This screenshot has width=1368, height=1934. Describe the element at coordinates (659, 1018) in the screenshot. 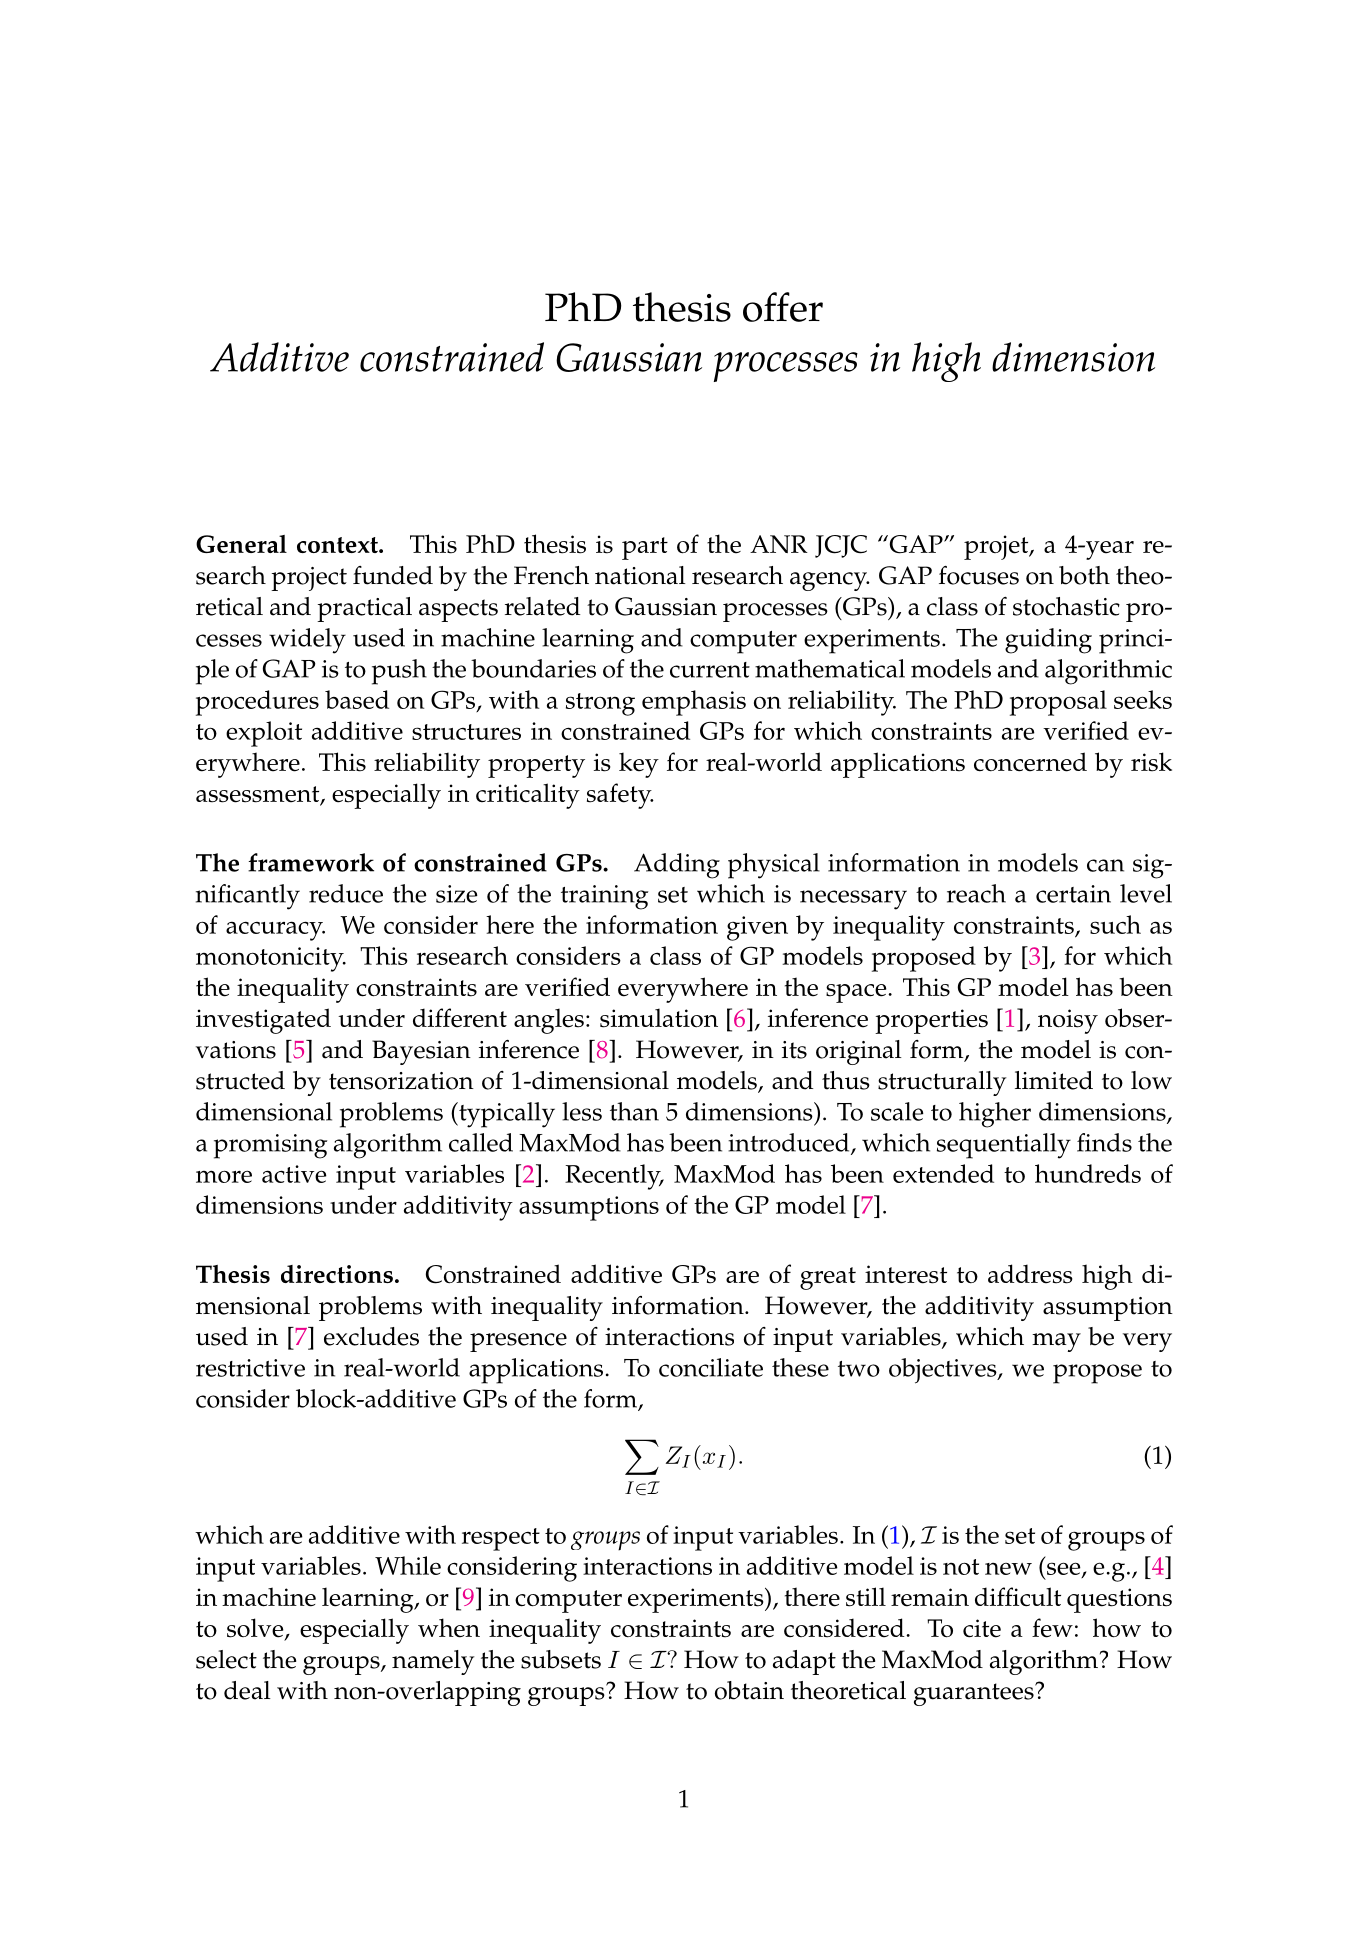

I see `simulation` at that location.
